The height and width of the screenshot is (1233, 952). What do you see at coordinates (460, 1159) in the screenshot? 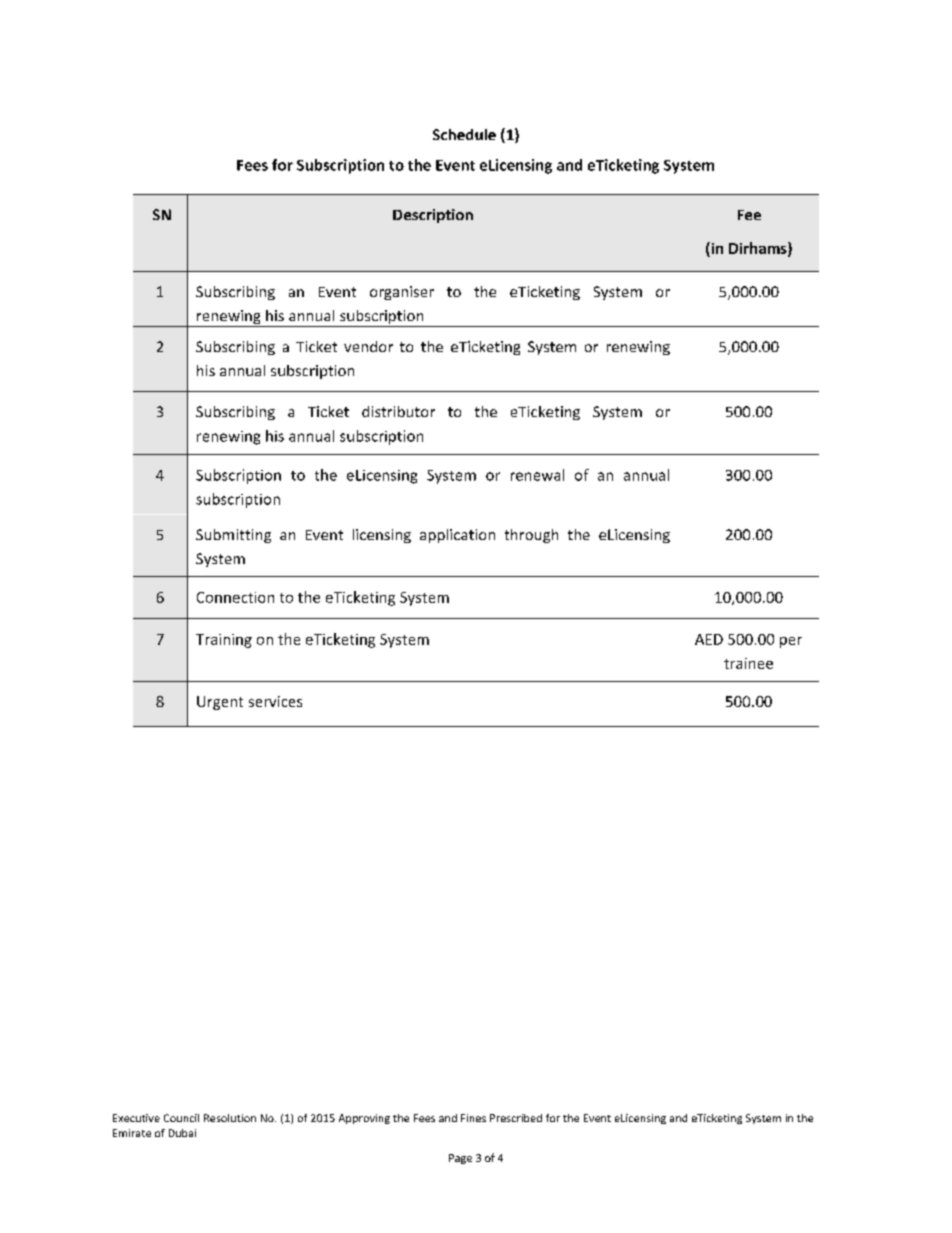
I see `Page` at bounding box center [460, 1159].
